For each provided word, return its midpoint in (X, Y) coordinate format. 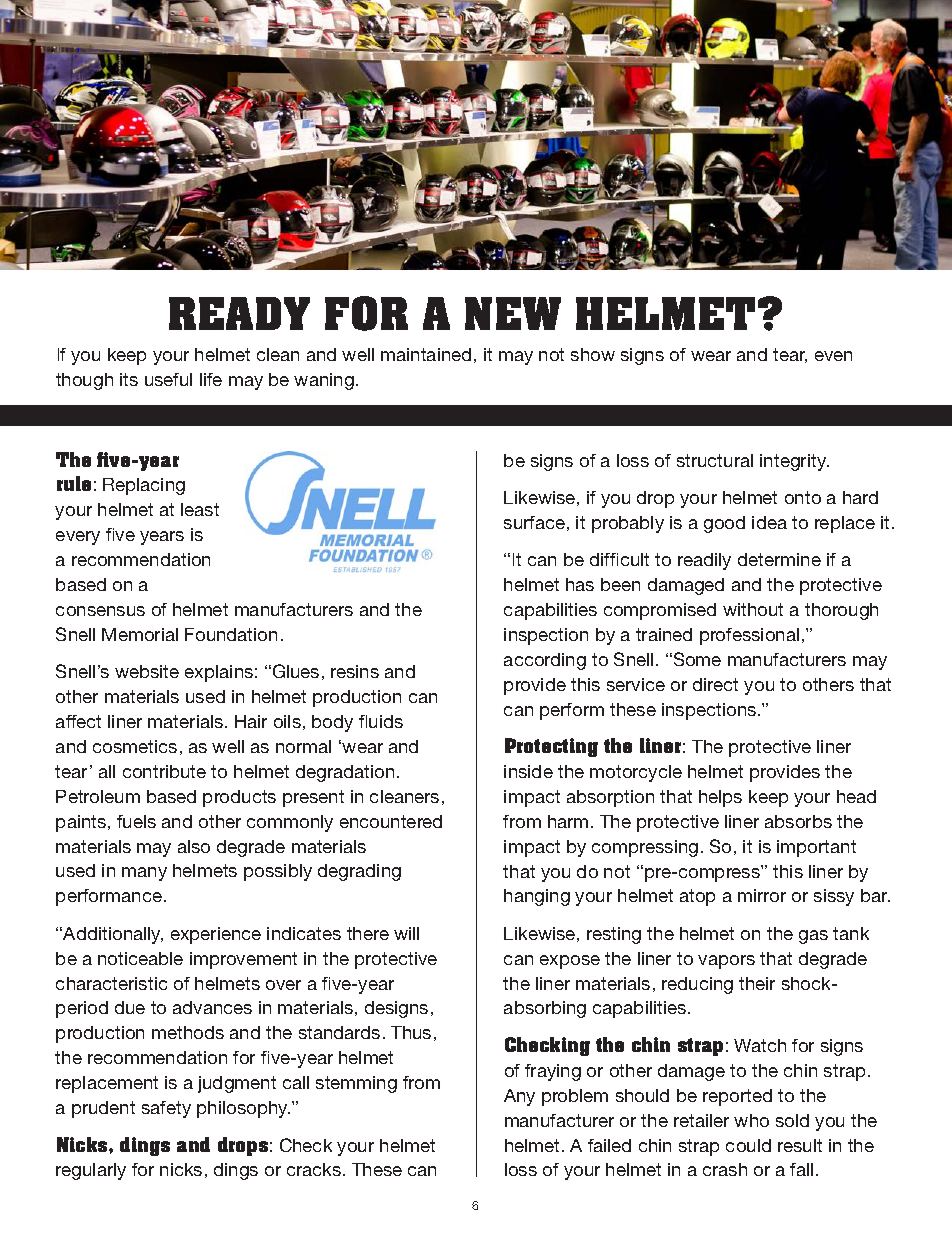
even (833, 356)
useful (168, 379)
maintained (426, 354)
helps (720, 798)
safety (166, 1109)
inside (528, 771)
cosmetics (135, 746)
